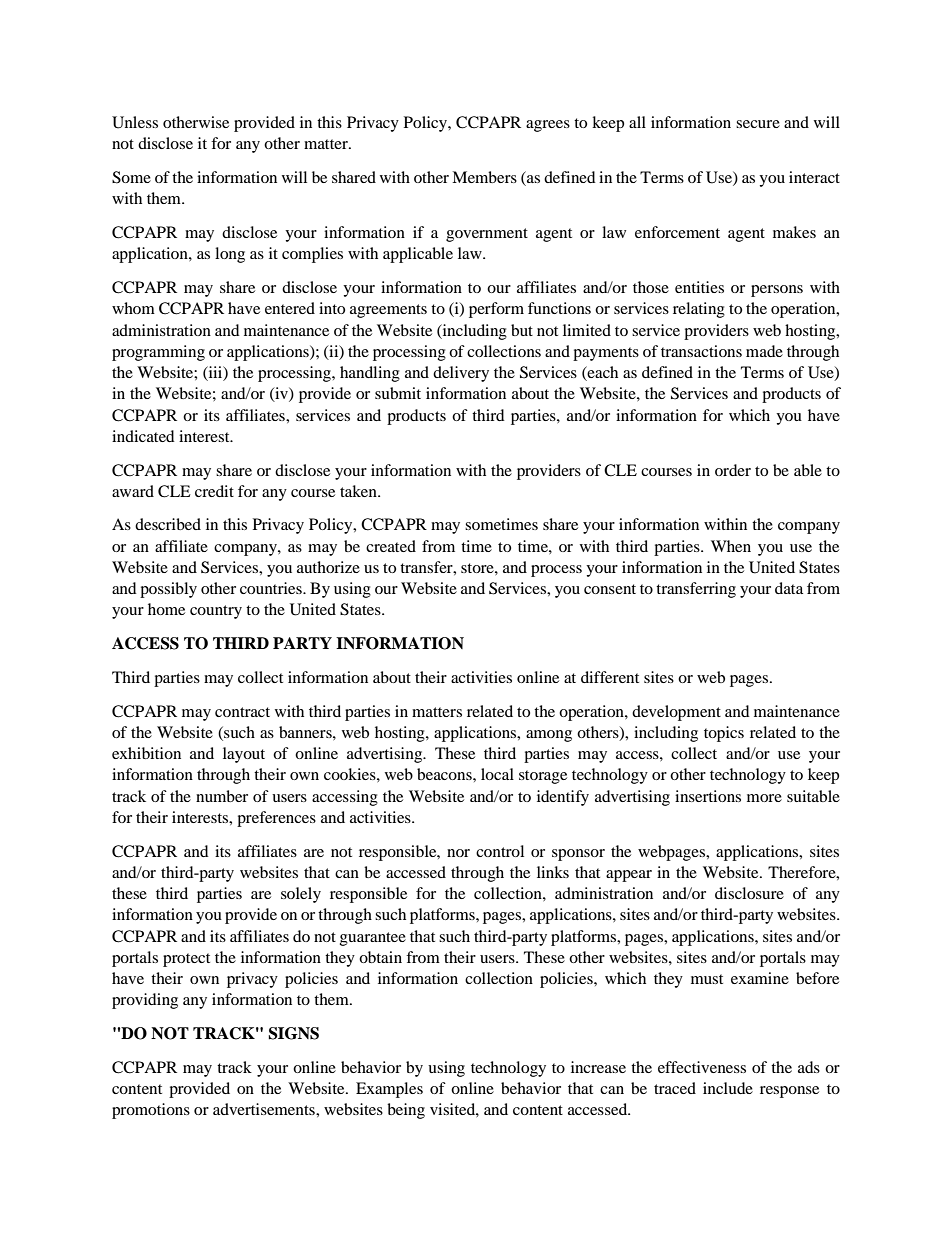  What do you see at coordinates (458, 853) in the document?
I see `nor` at bounding box center [458, 853].
